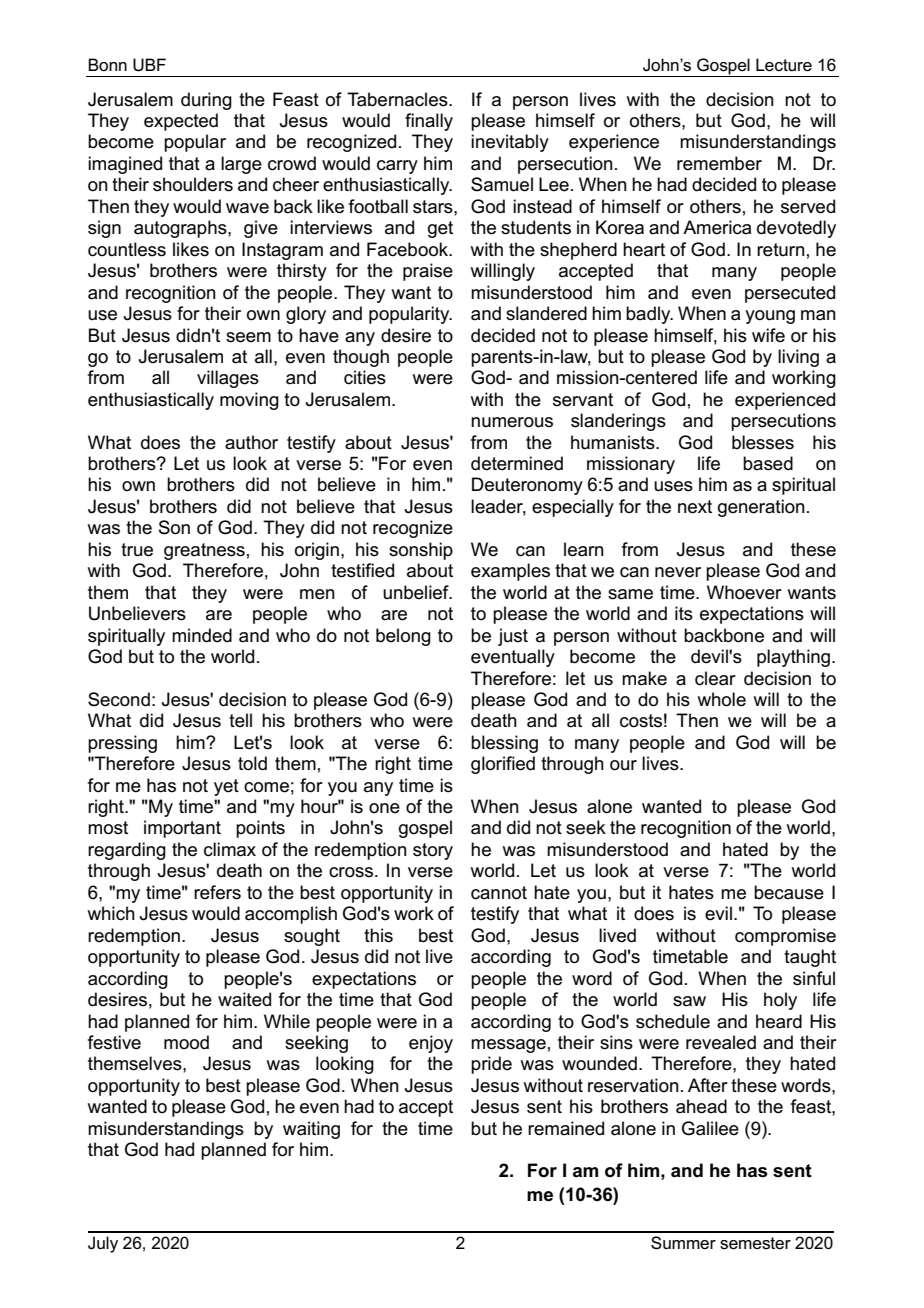  What do you see at coordinates (103, 1244) in the screenshot?
I see `July` at bounding box center [103, 1244].
